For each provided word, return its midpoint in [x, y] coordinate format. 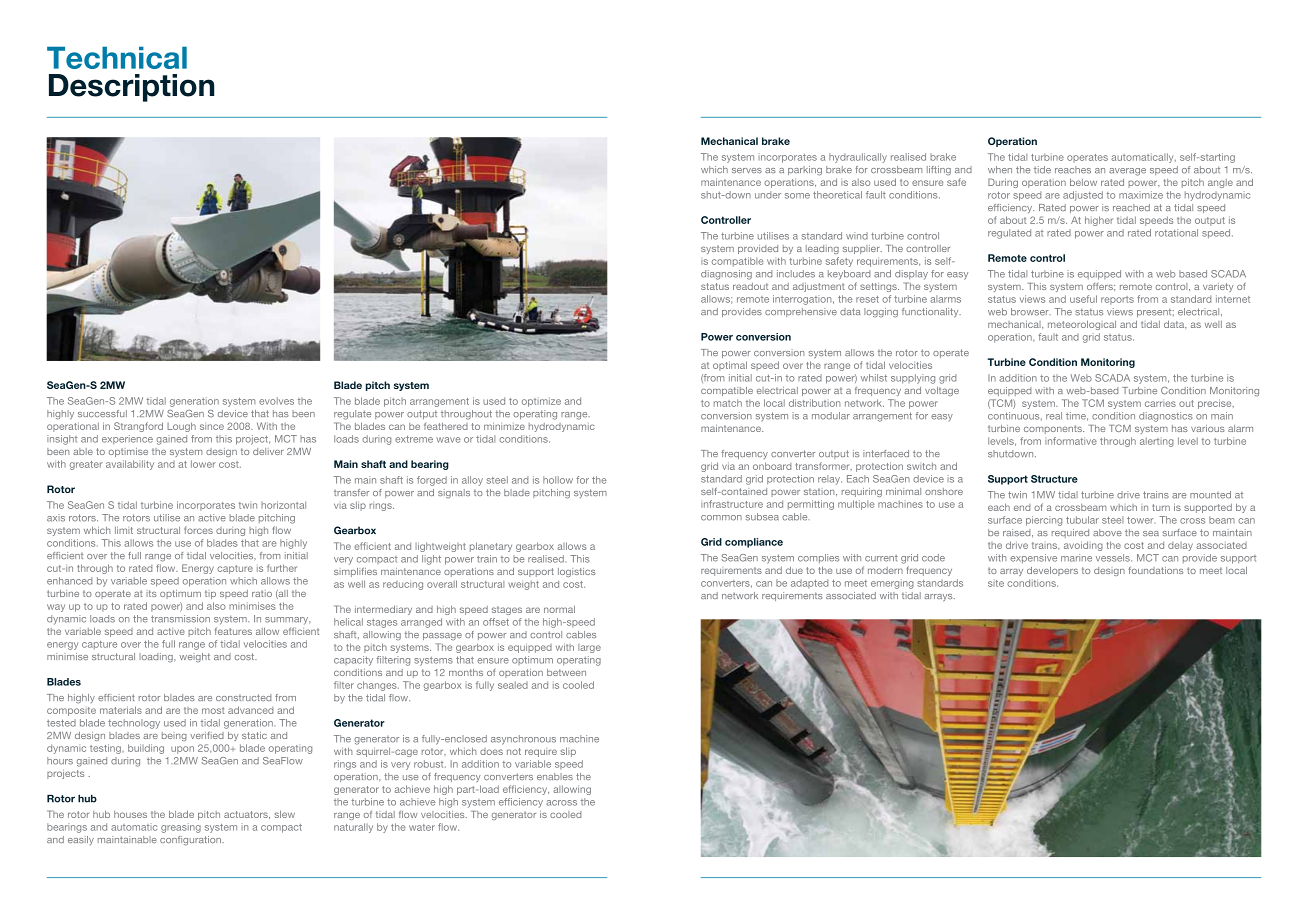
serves [747, 170]
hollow [558, 480]
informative [1071, 441]
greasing [181, 828]
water [422, 827]
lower [203, 464]
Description [131, 88]
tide [1042, 170]
